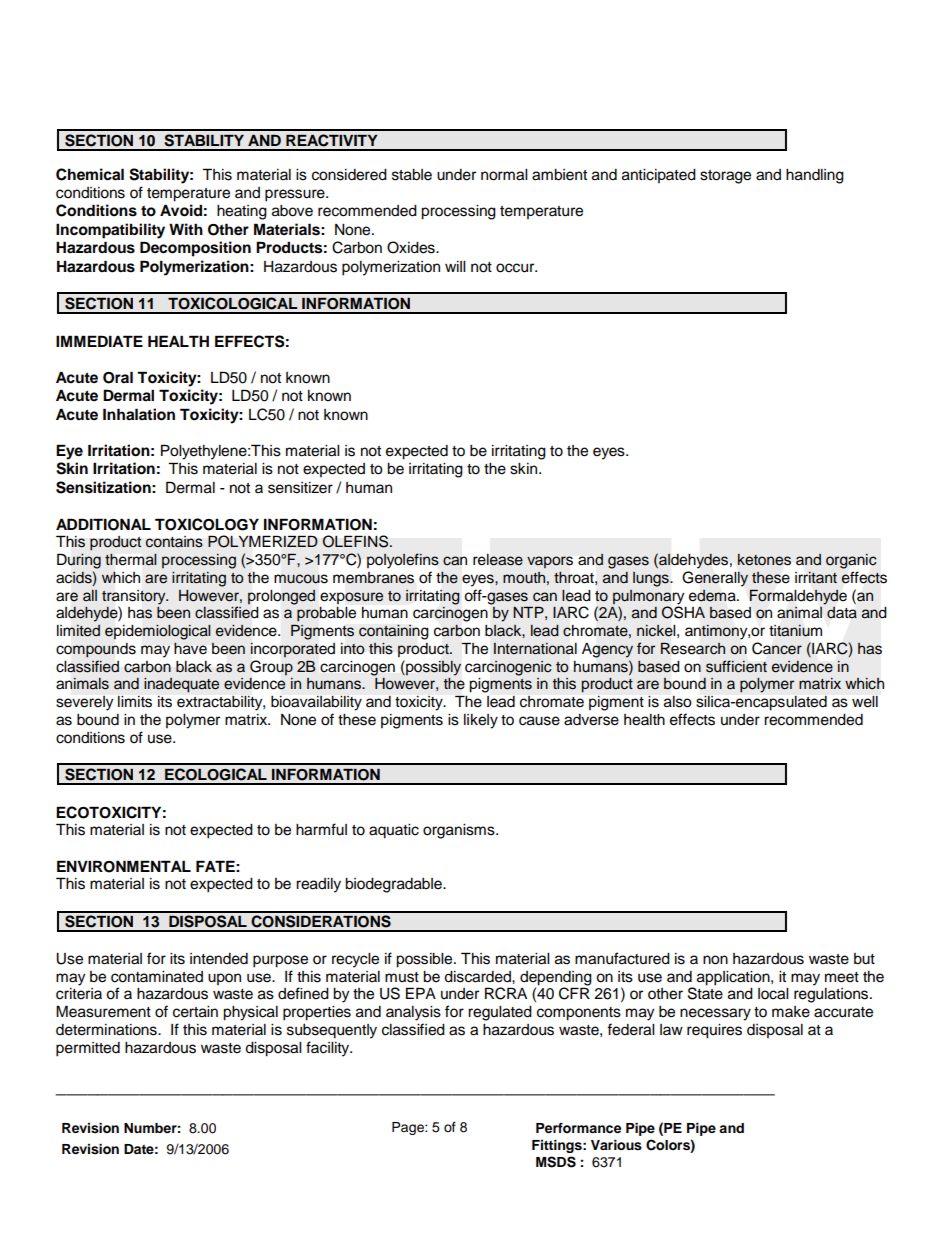 The height and width of the screenshot is (1233, 952). Describe the element at coordinates (678, 702) in the screenshot. I see `also` at that location.
